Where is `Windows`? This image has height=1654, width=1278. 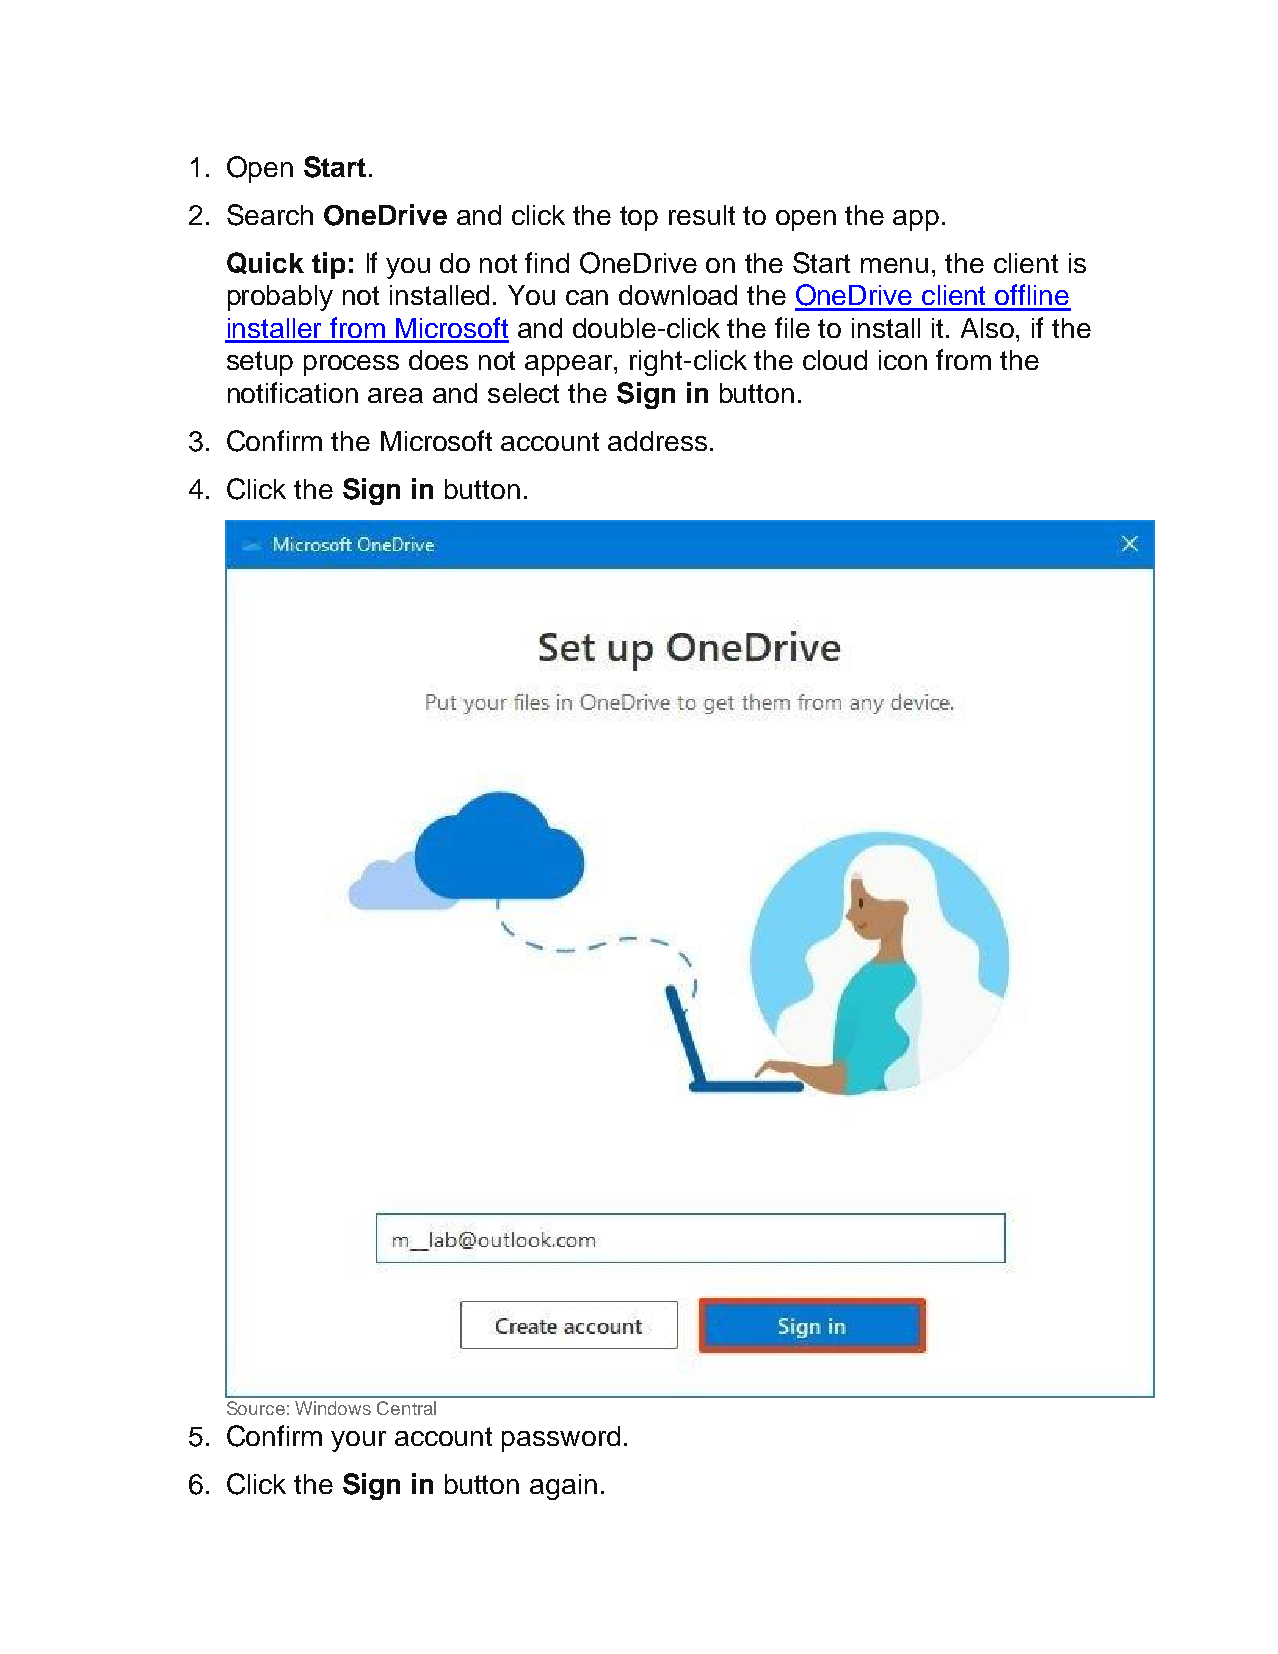 Windows is located at coordinates (333, 1408).
